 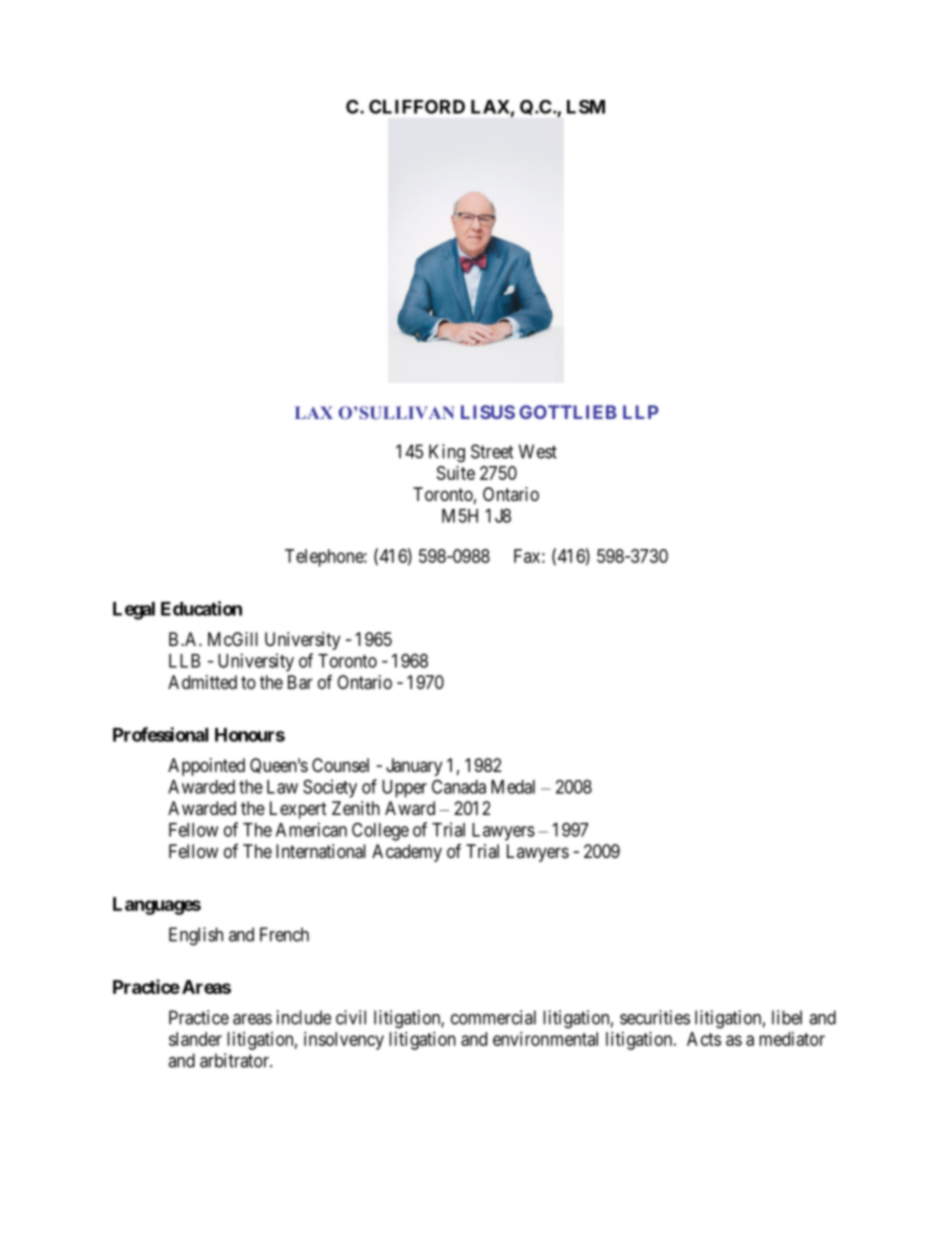 What do you see at coordinates (704, 1039) in the page?
I see `Acts` at bounding box center [704, 1039].
